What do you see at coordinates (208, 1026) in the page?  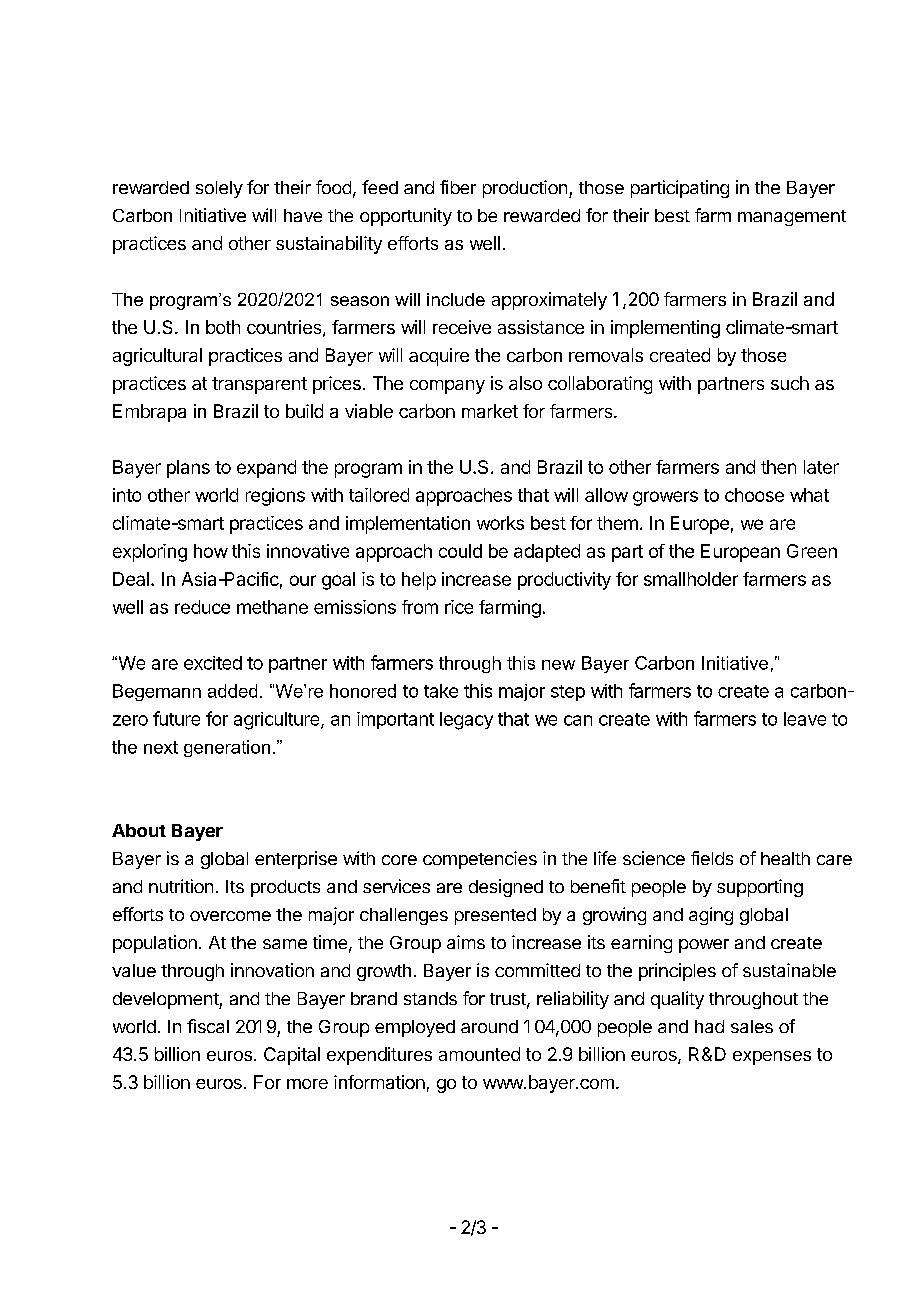 I see `fiscal` at bounding box center [208, 1026].
